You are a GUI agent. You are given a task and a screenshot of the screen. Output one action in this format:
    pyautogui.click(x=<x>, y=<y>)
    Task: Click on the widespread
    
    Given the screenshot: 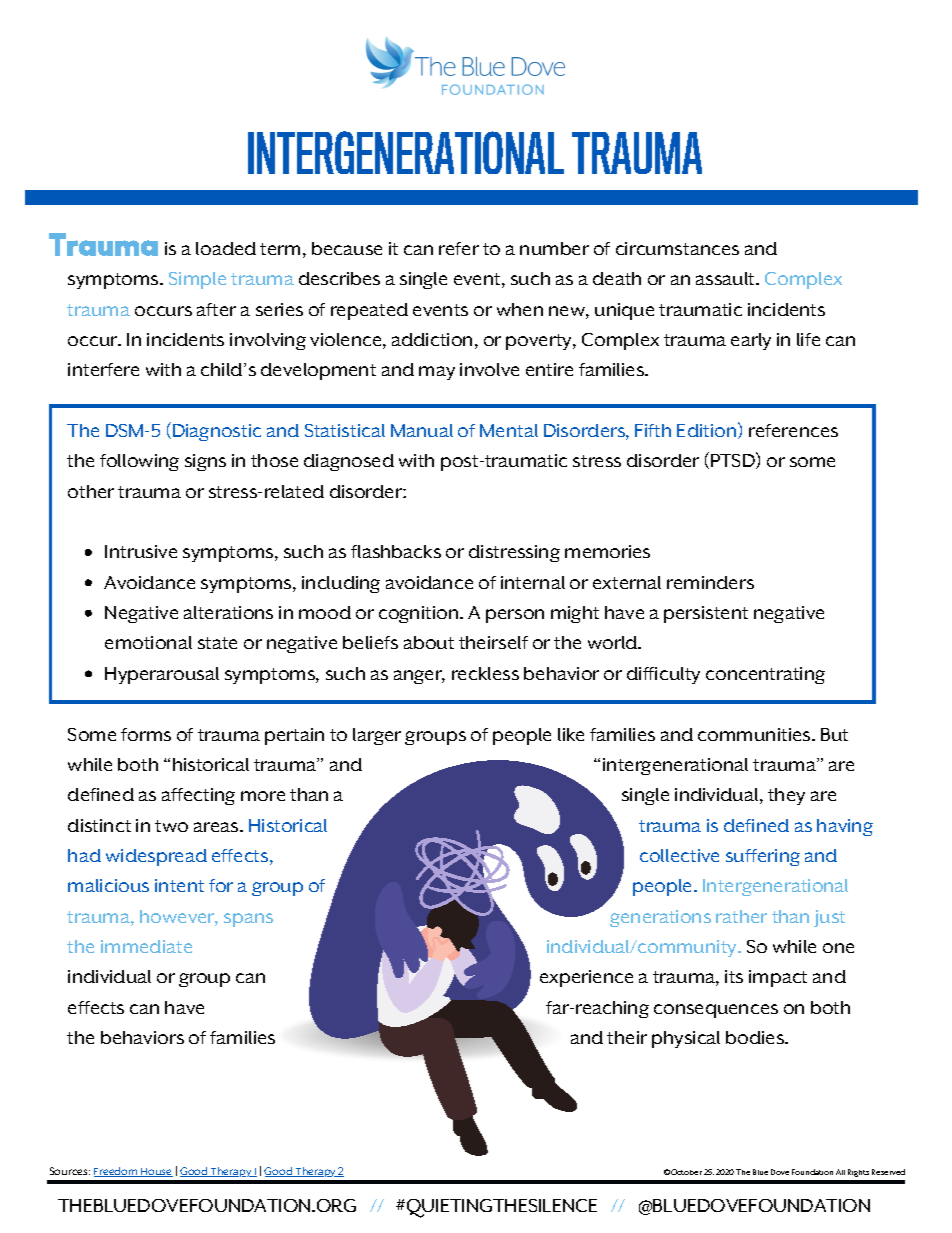 What is the action you would take?
    pyautogui.click(x=156, y=857)
